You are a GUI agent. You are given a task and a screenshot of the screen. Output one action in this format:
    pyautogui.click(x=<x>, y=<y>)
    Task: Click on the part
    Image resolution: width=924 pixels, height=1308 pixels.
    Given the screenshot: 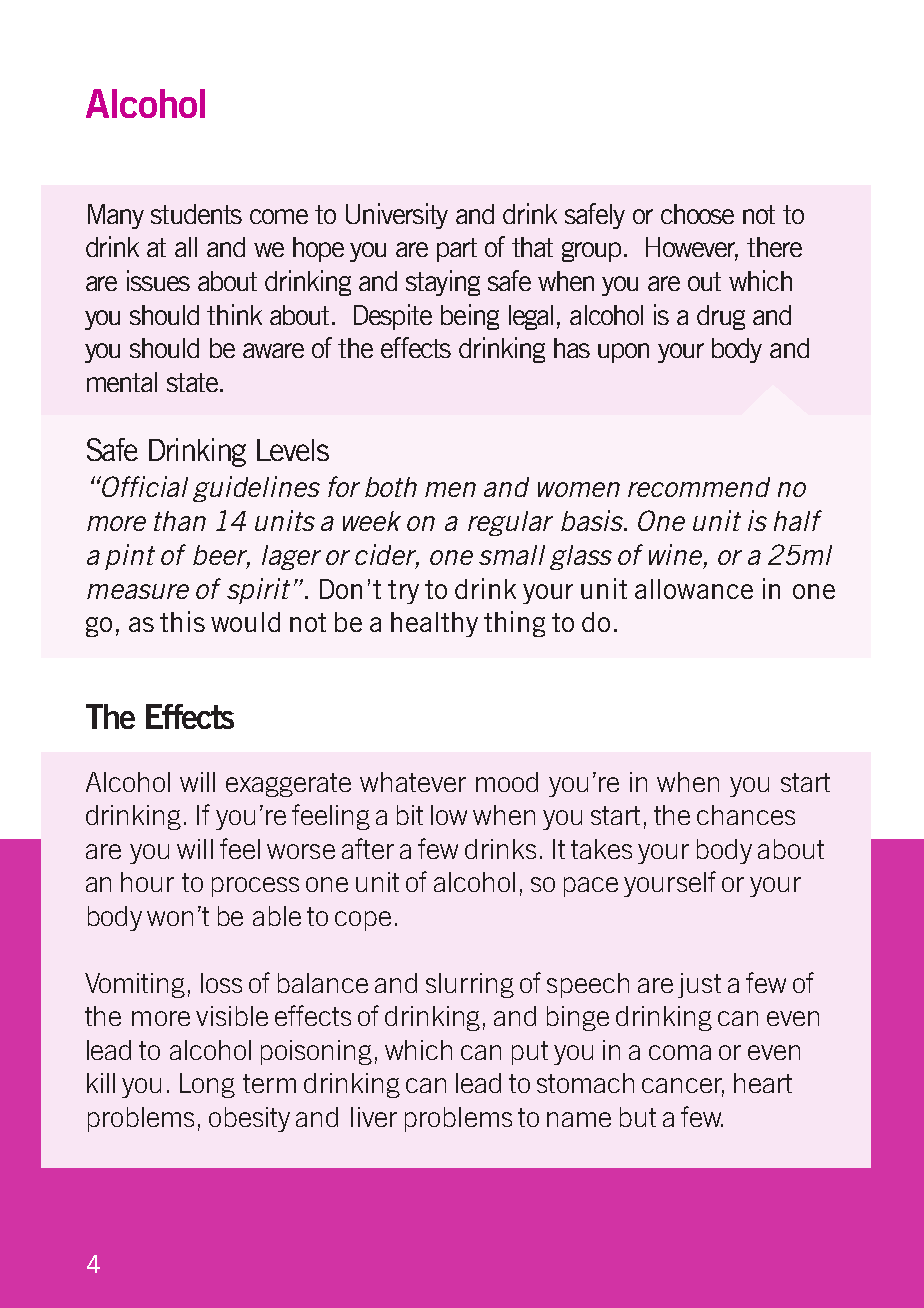 What is the action you would take?
    pyautogui.click(x=457, y=250)
